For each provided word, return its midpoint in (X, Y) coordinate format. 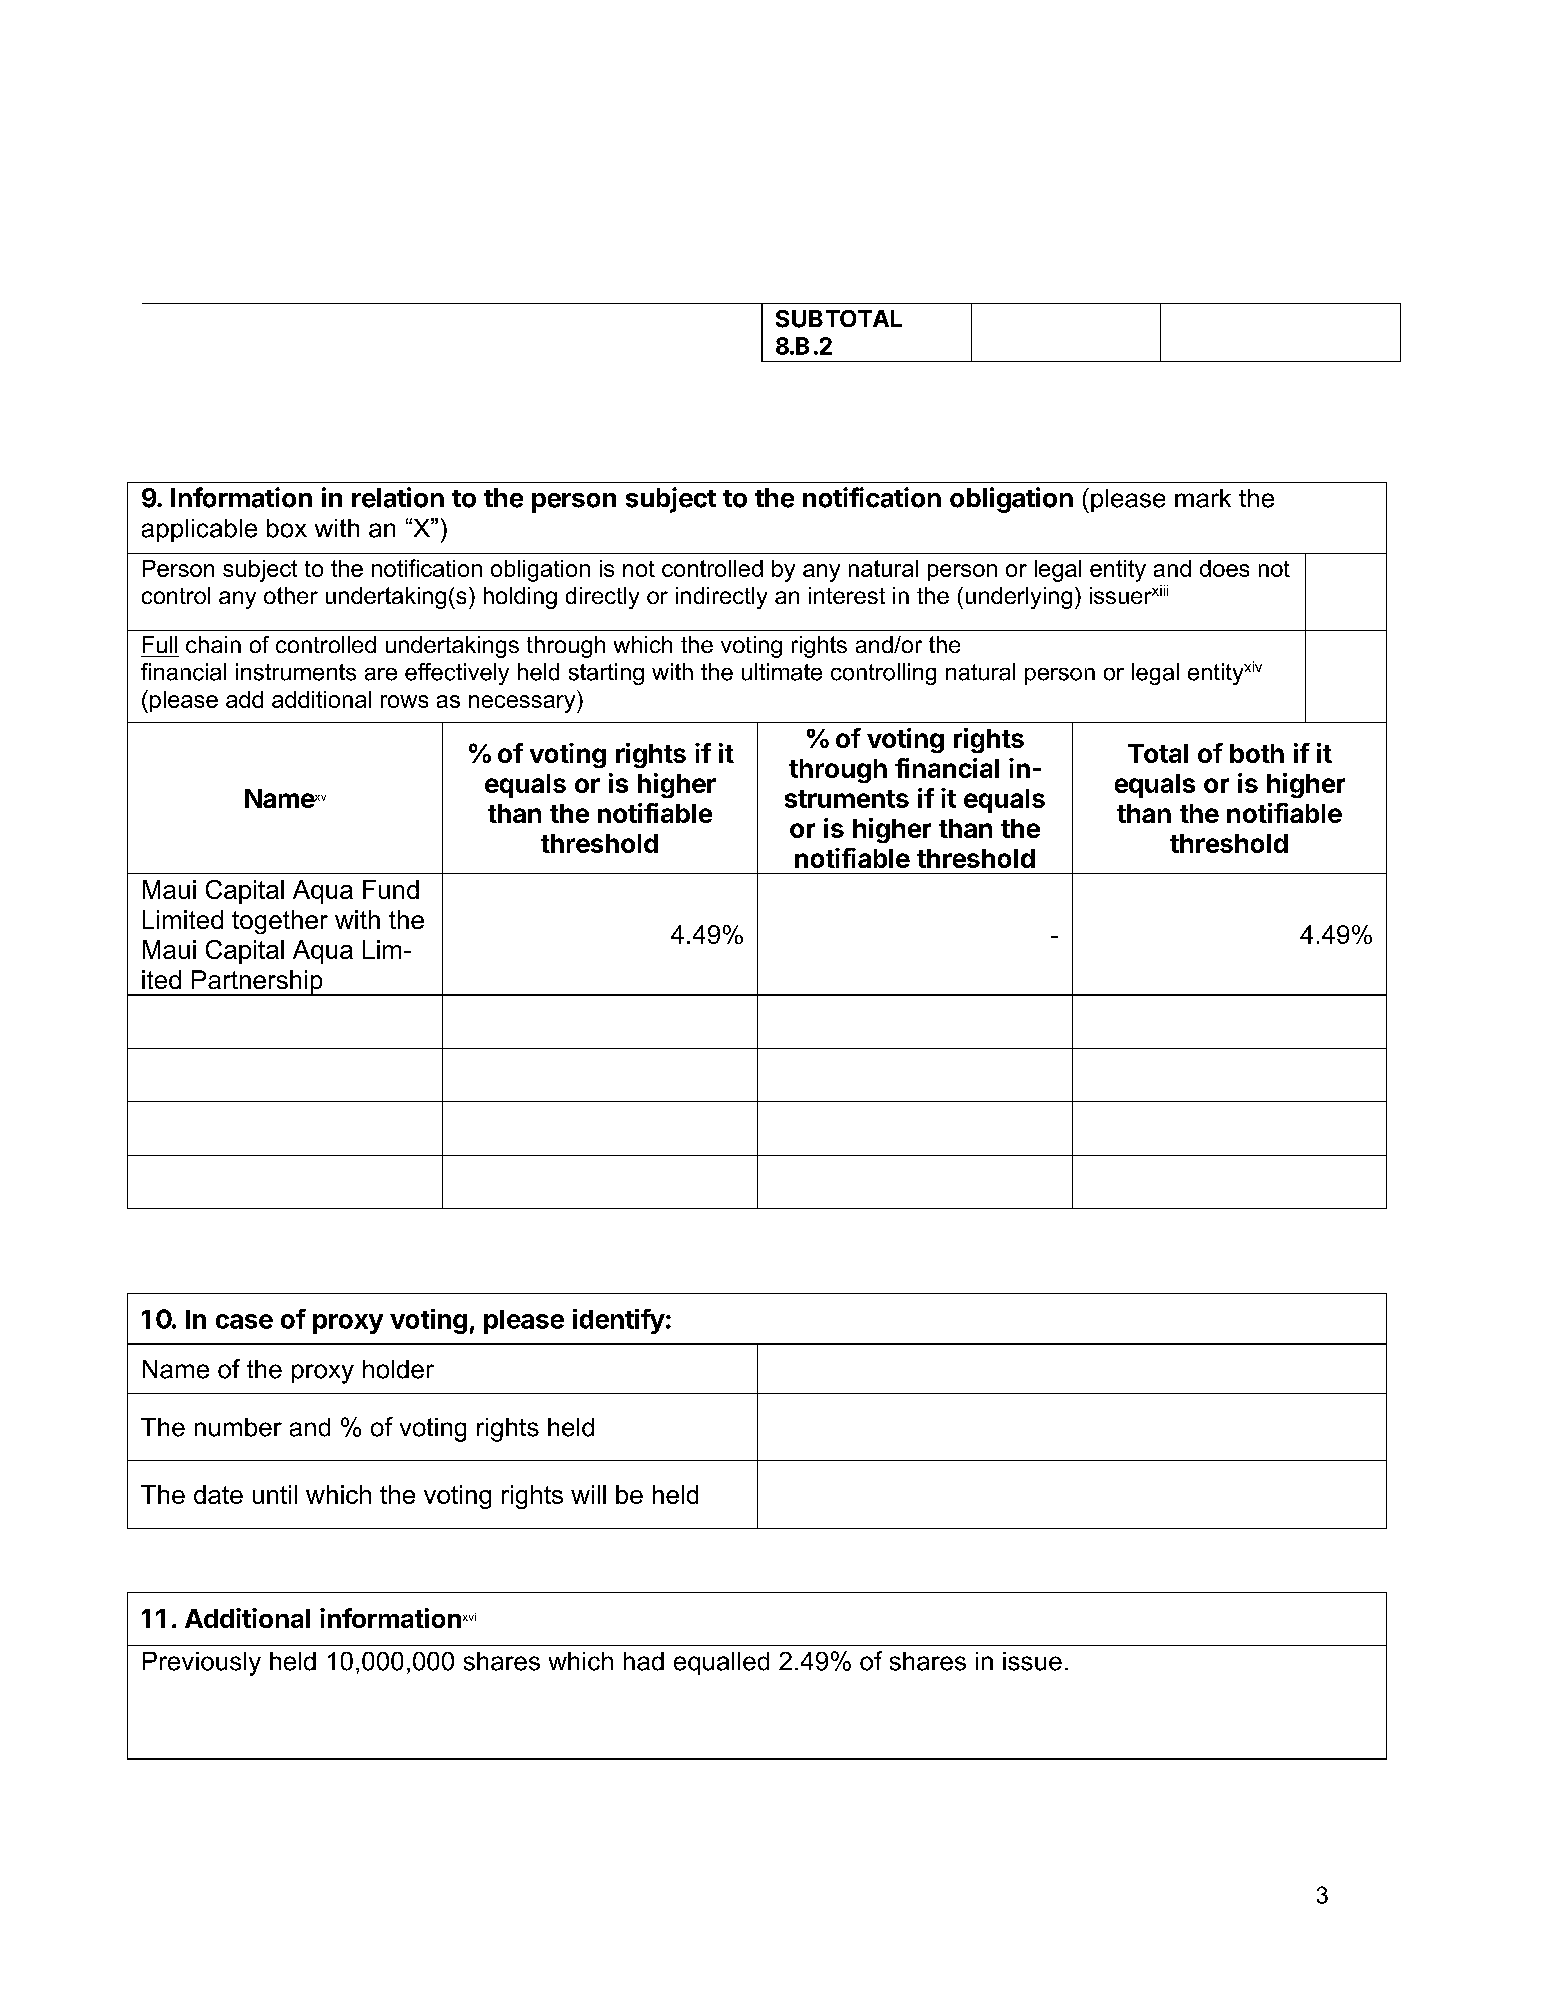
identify (619, 1321)
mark (1203, 498)
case (244, 1321)
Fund (391, 889)
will (588, 1494)
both (1257, 753)
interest (847, 595)
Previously (202, 1664)
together (280, 922)
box (287, 528)
